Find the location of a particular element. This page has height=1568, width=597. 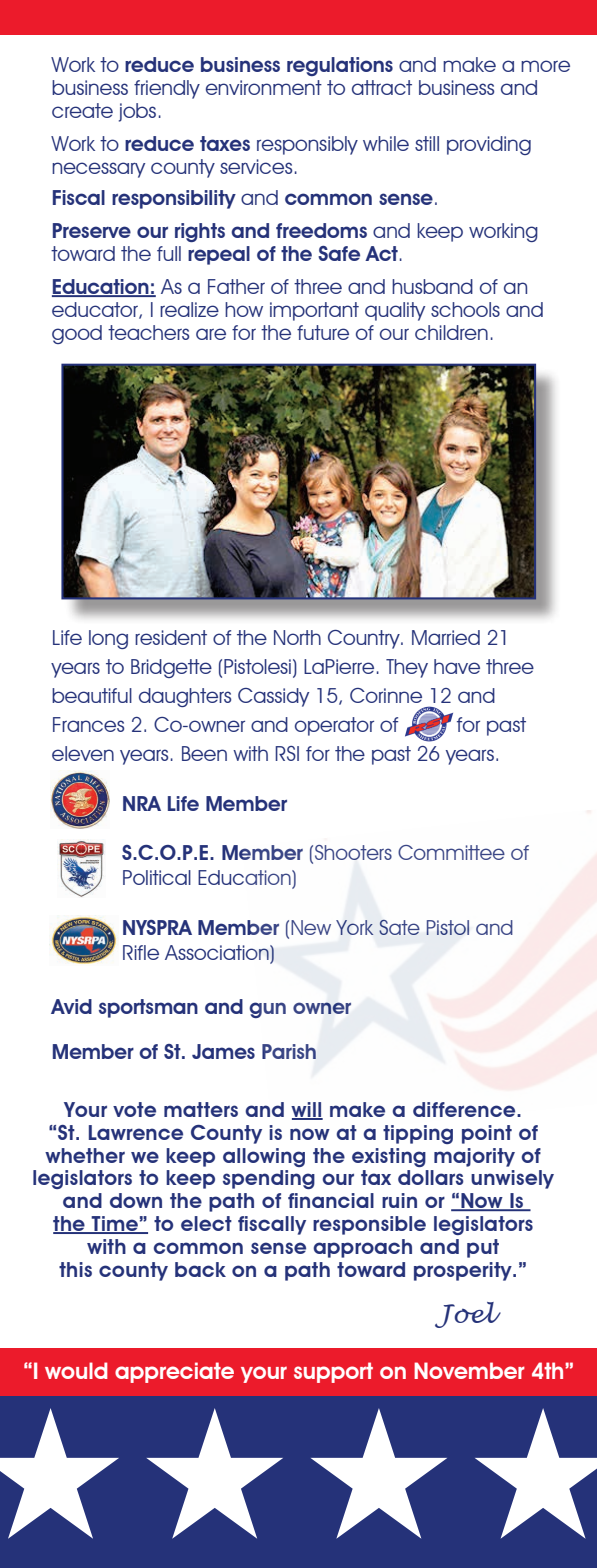

RSI is located at coordinates (287, 753).
